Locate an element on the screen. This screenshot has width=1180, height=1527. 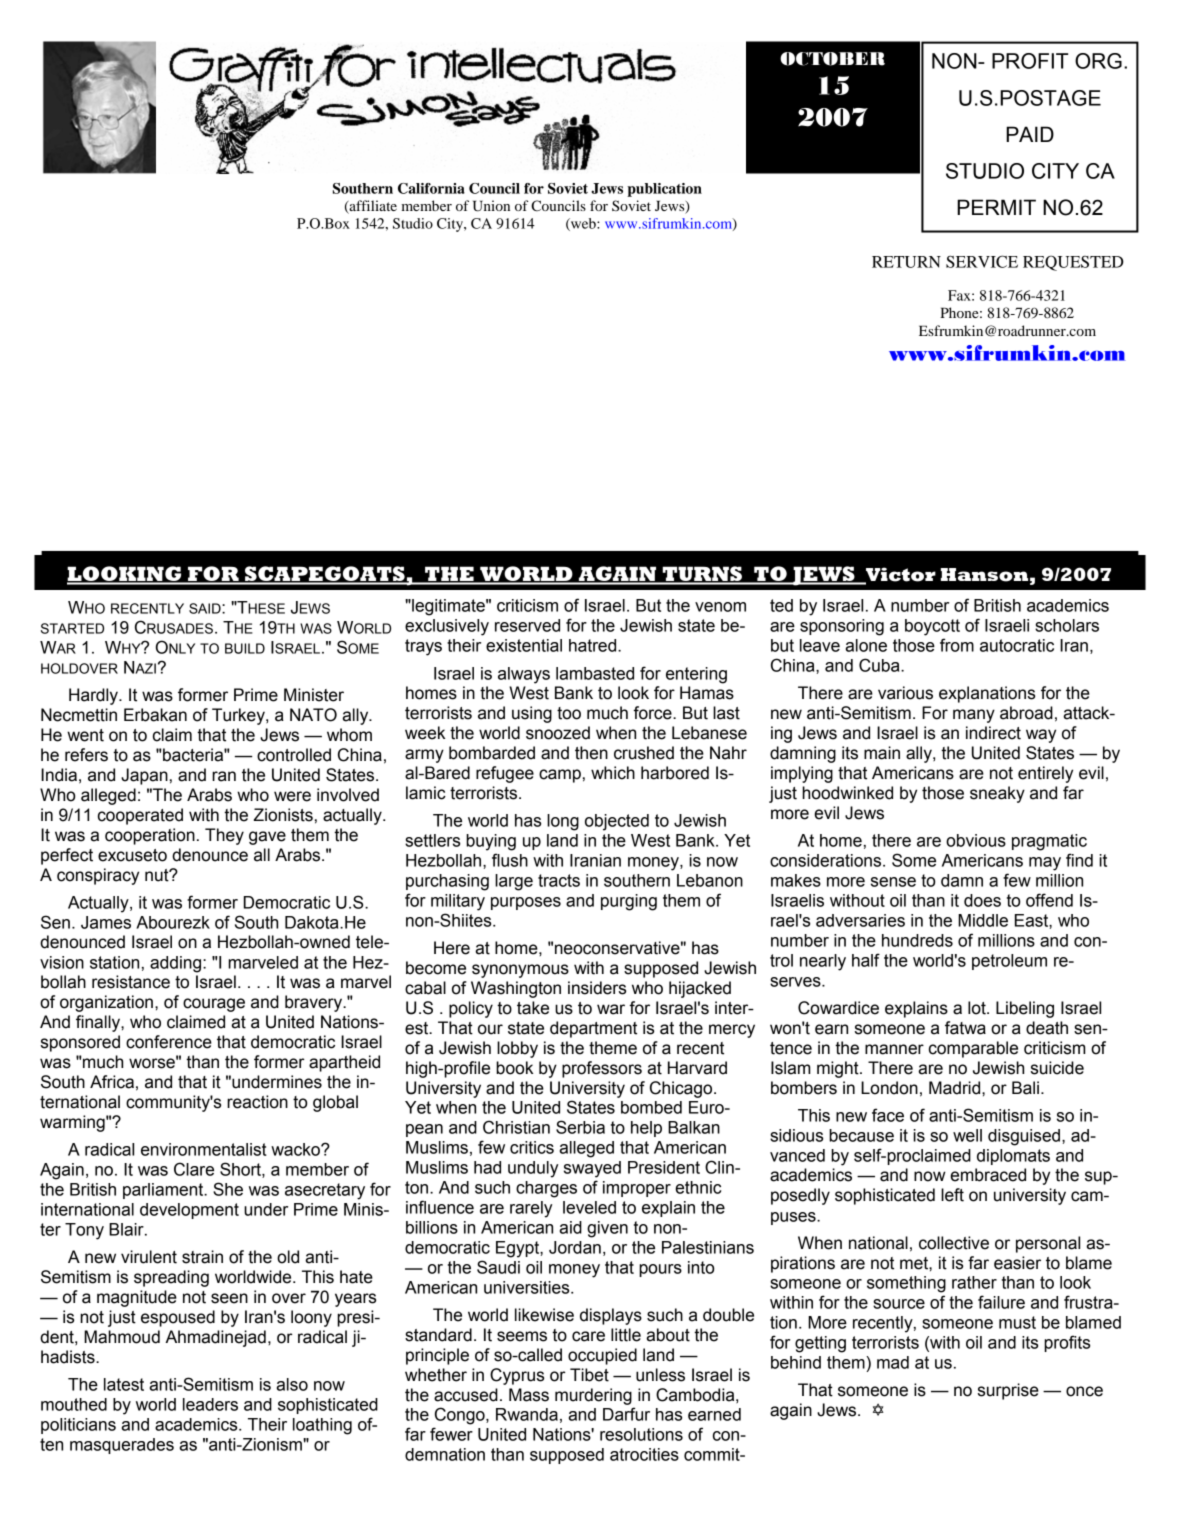
murdering is located at coordinates (593, 1396).
